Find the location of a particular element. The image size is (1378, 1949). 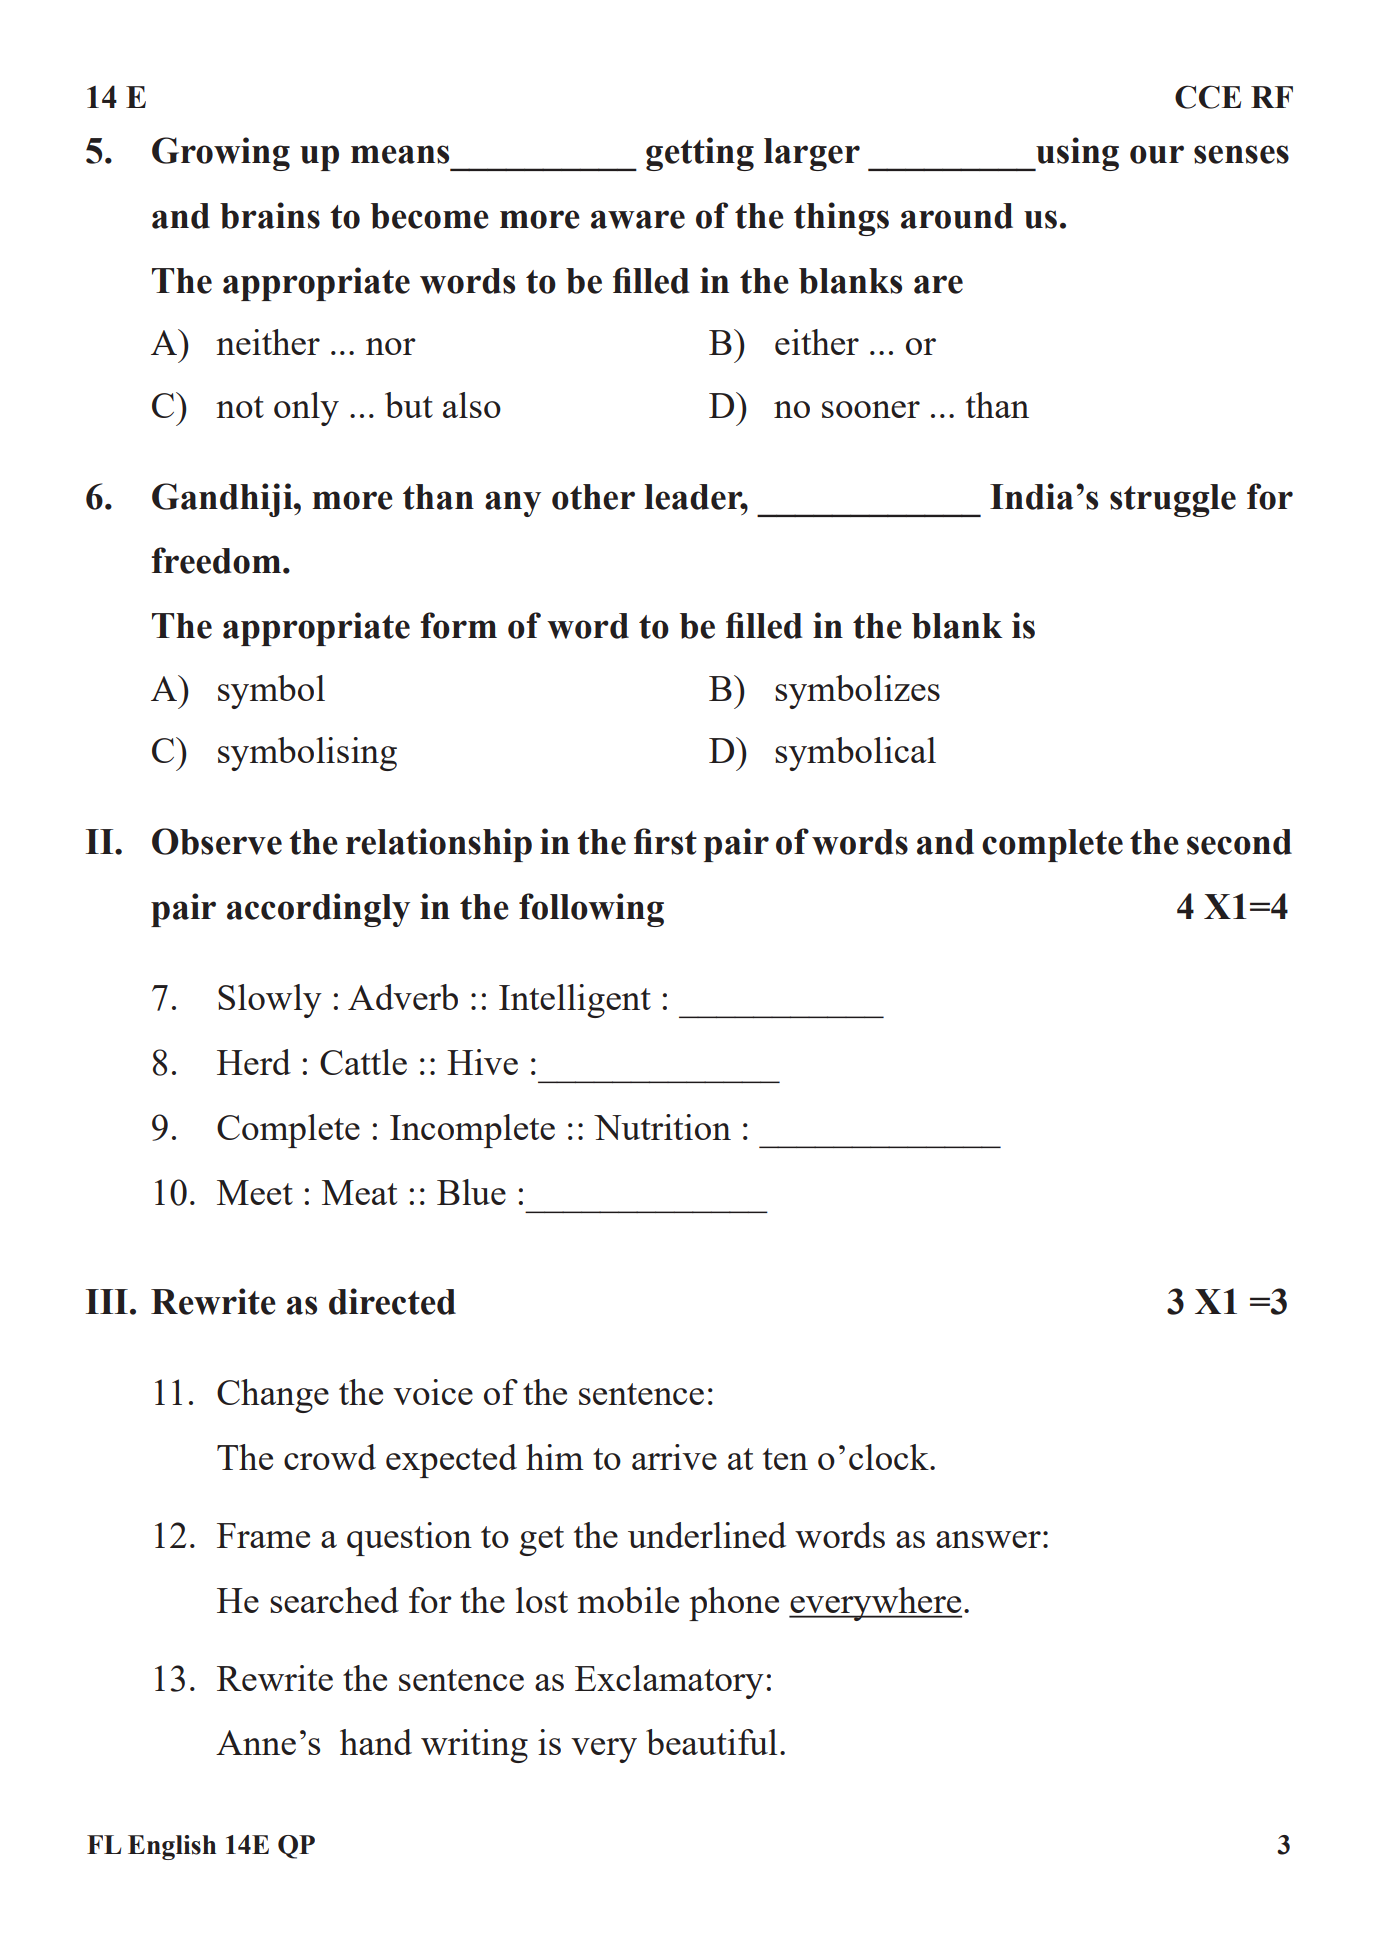

second is located at coordinates (1239, 842).
